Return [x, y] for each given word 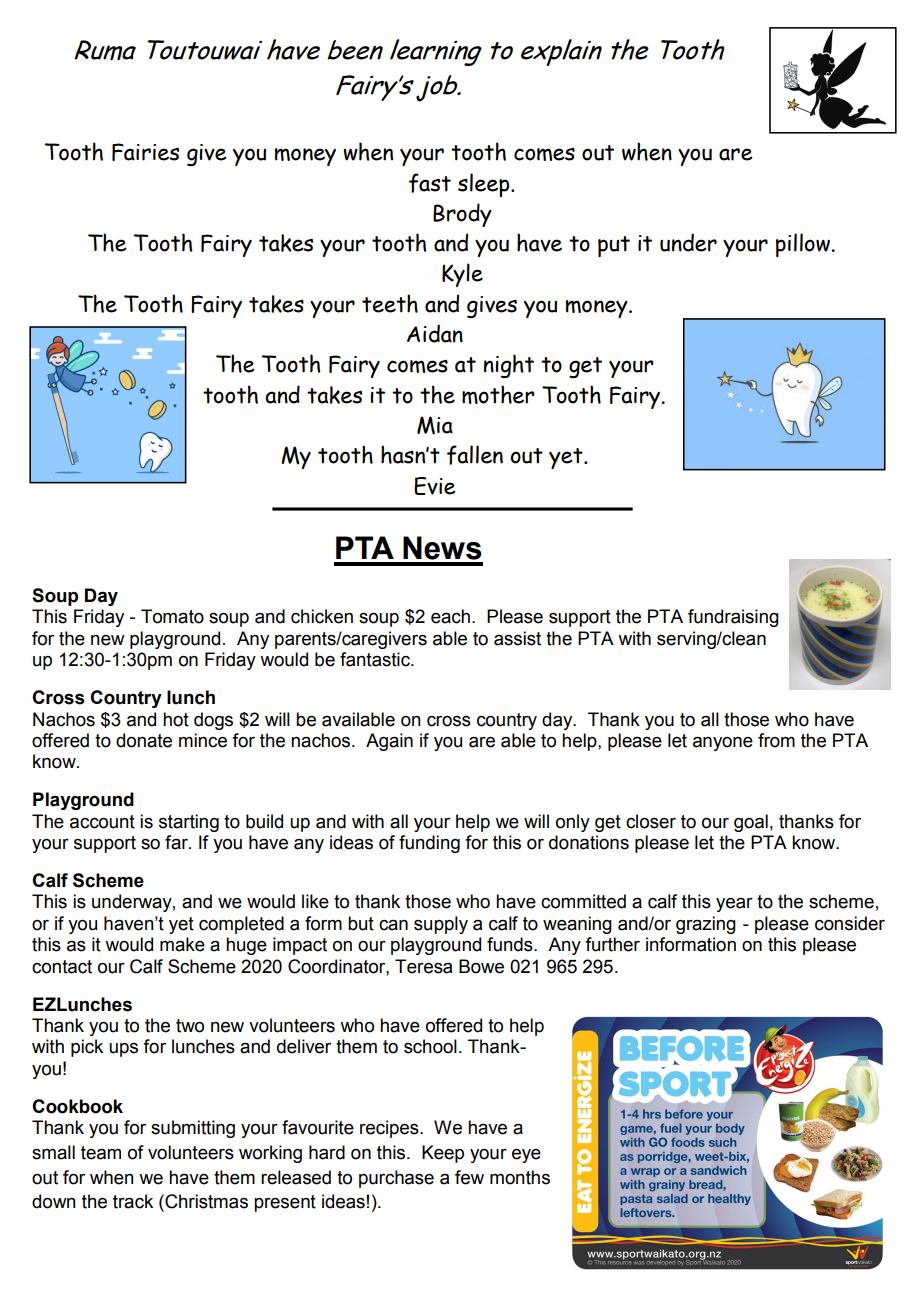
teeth [390, 303]
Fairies [145, 152]
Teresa [423, 966]
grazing [706, 925]
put [614, 246]
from [776, 740]
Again [389, 742]
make [182, 944]
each [450, 616]
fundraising [733, 618]
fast [430, 183]
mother [498, 394]
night [509, 366]
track [133, 1201]
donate [144, 740]
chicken [322, 616]
